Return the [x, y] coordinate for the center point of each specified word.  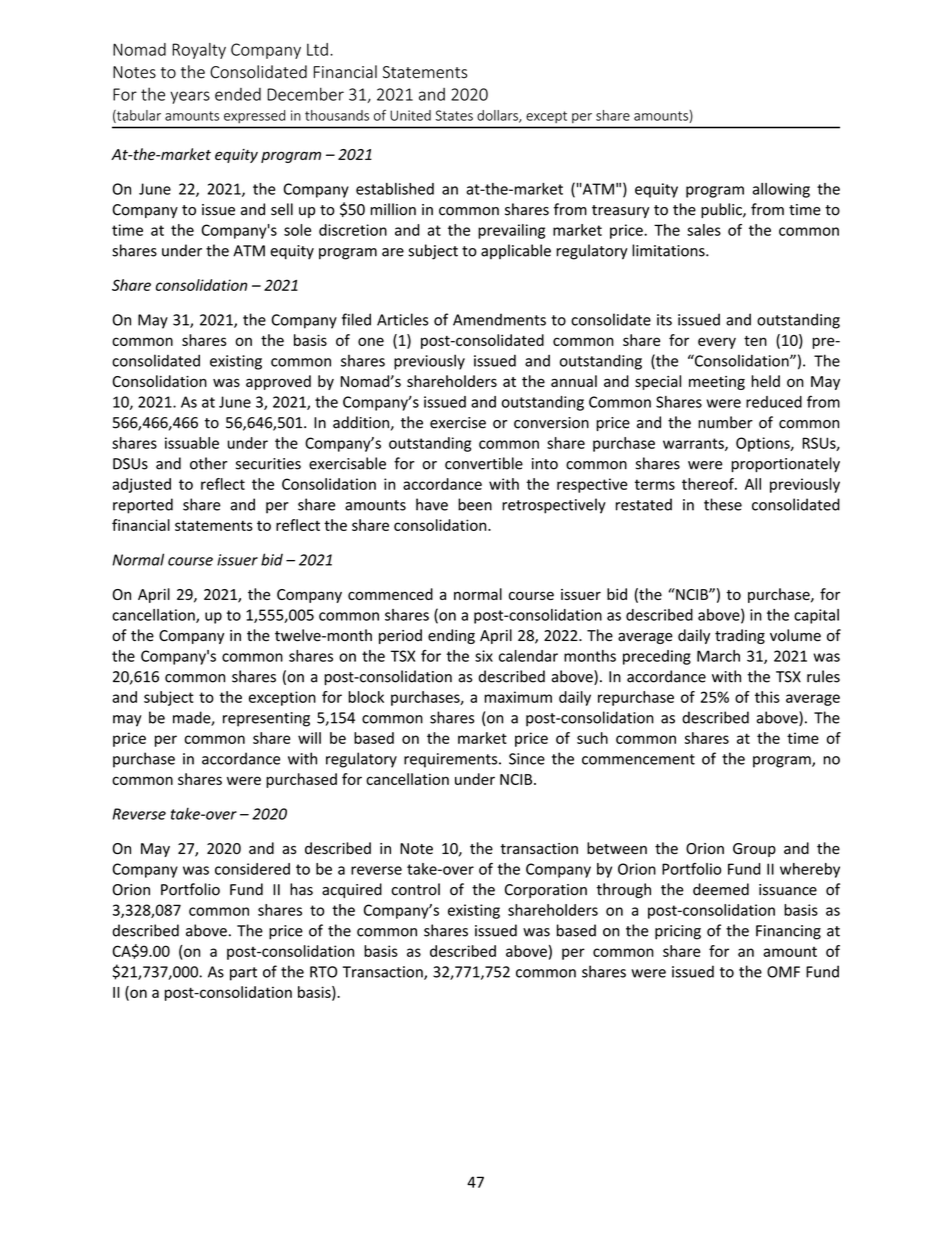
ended [238, 94]
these [723, 504]
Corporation [546, 891]
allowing [781, 190]
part [243, 974]
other [209, 463]
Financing [788, 932]
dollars [498, 116]
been [475, 504]
